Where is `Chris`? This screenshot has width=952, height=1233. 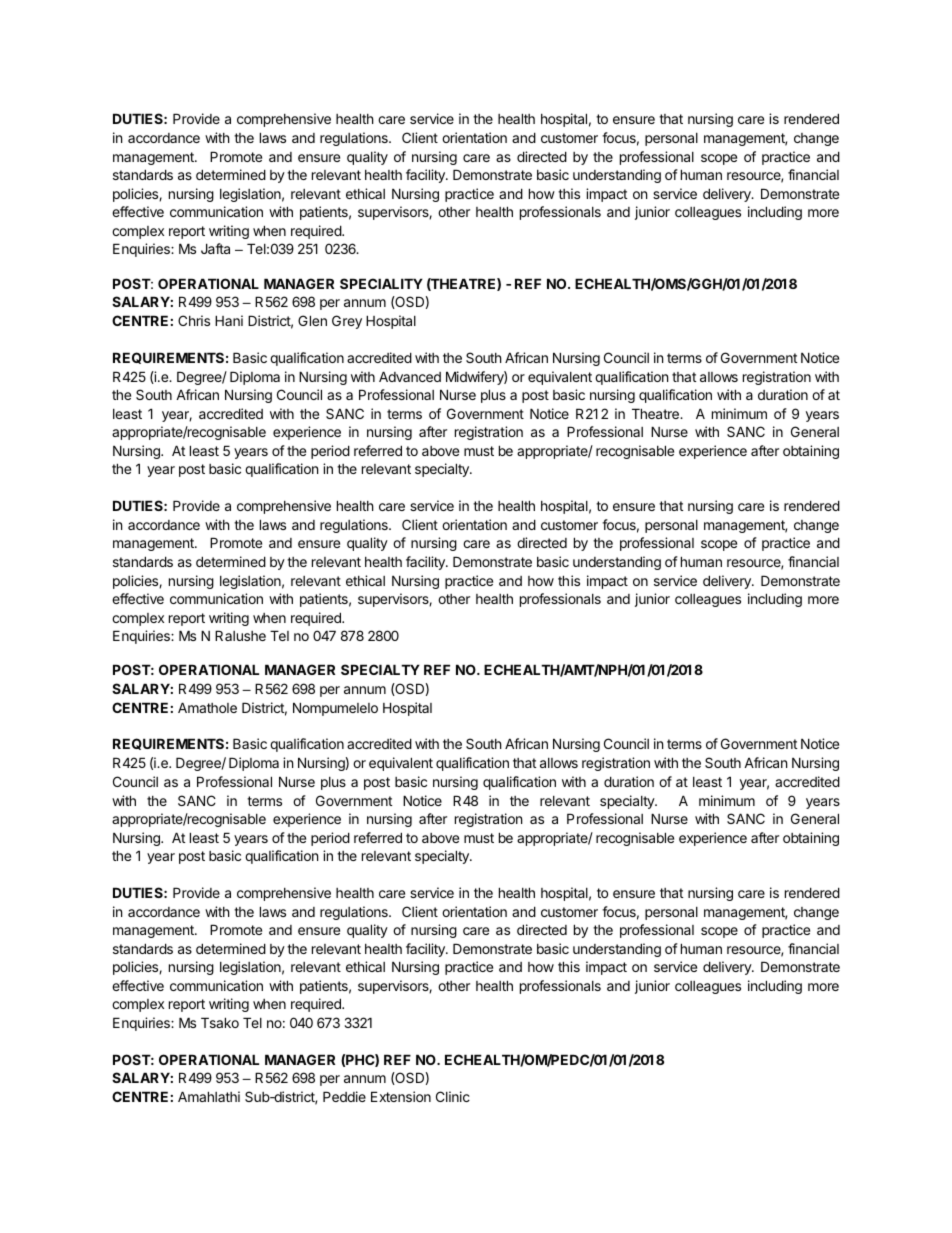 Chris is located at coordinates (194, 320).
